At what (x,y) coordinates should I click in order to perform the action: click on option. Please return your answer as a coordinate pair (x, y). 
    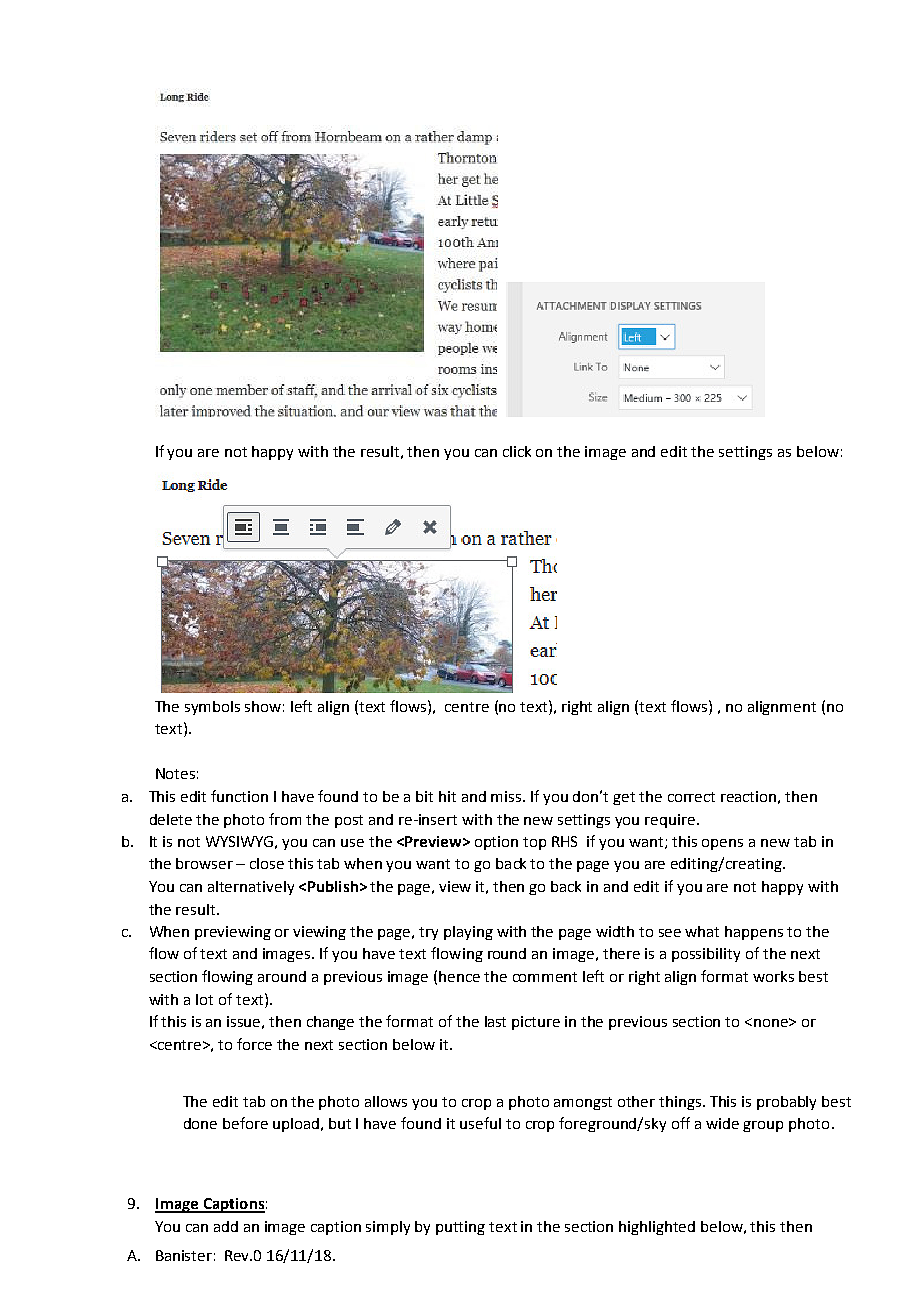
    Looking at the image, I should click on (496, 843).
